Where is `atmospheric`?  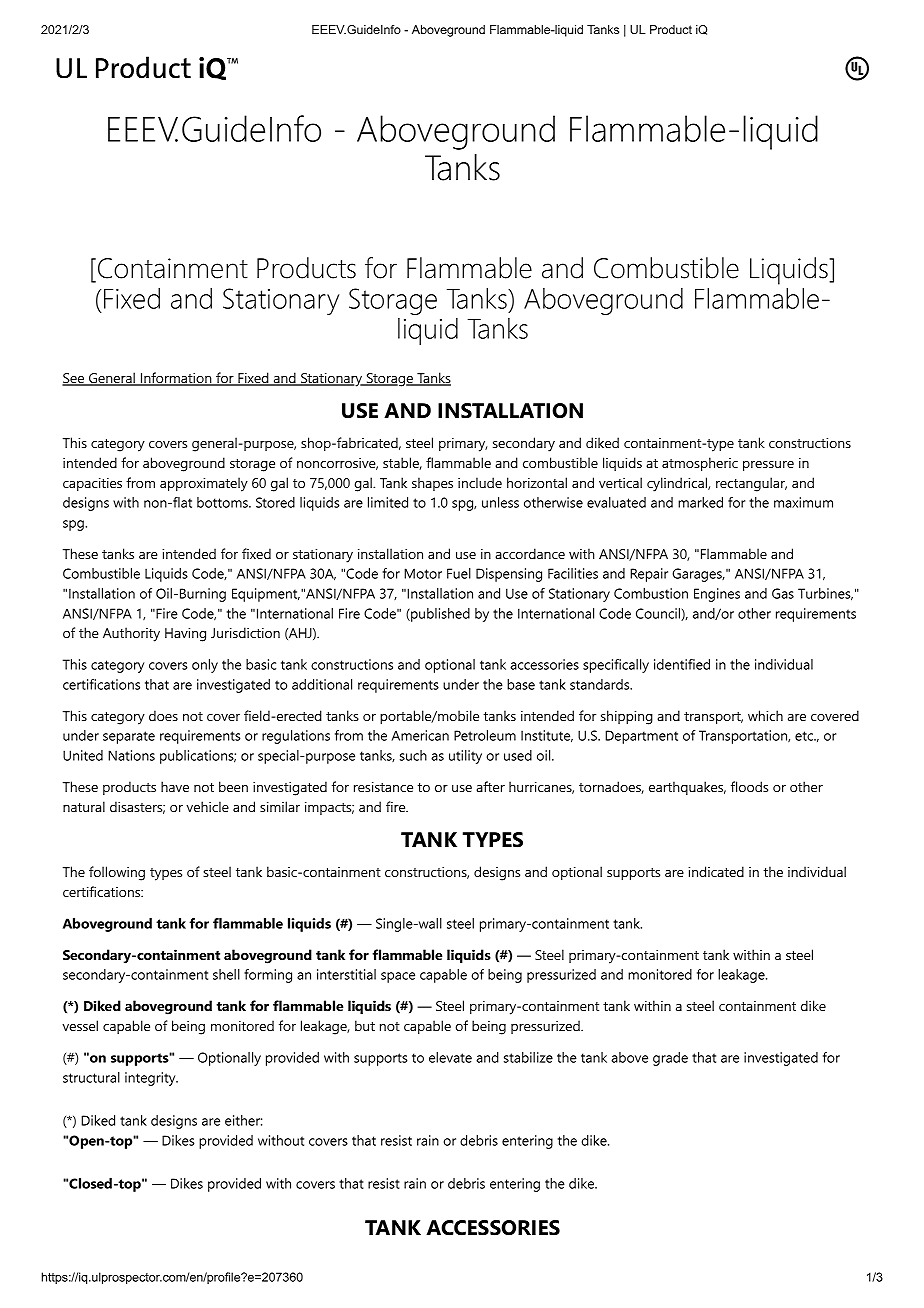
atmospheric is located at coordinates (700, 464).
